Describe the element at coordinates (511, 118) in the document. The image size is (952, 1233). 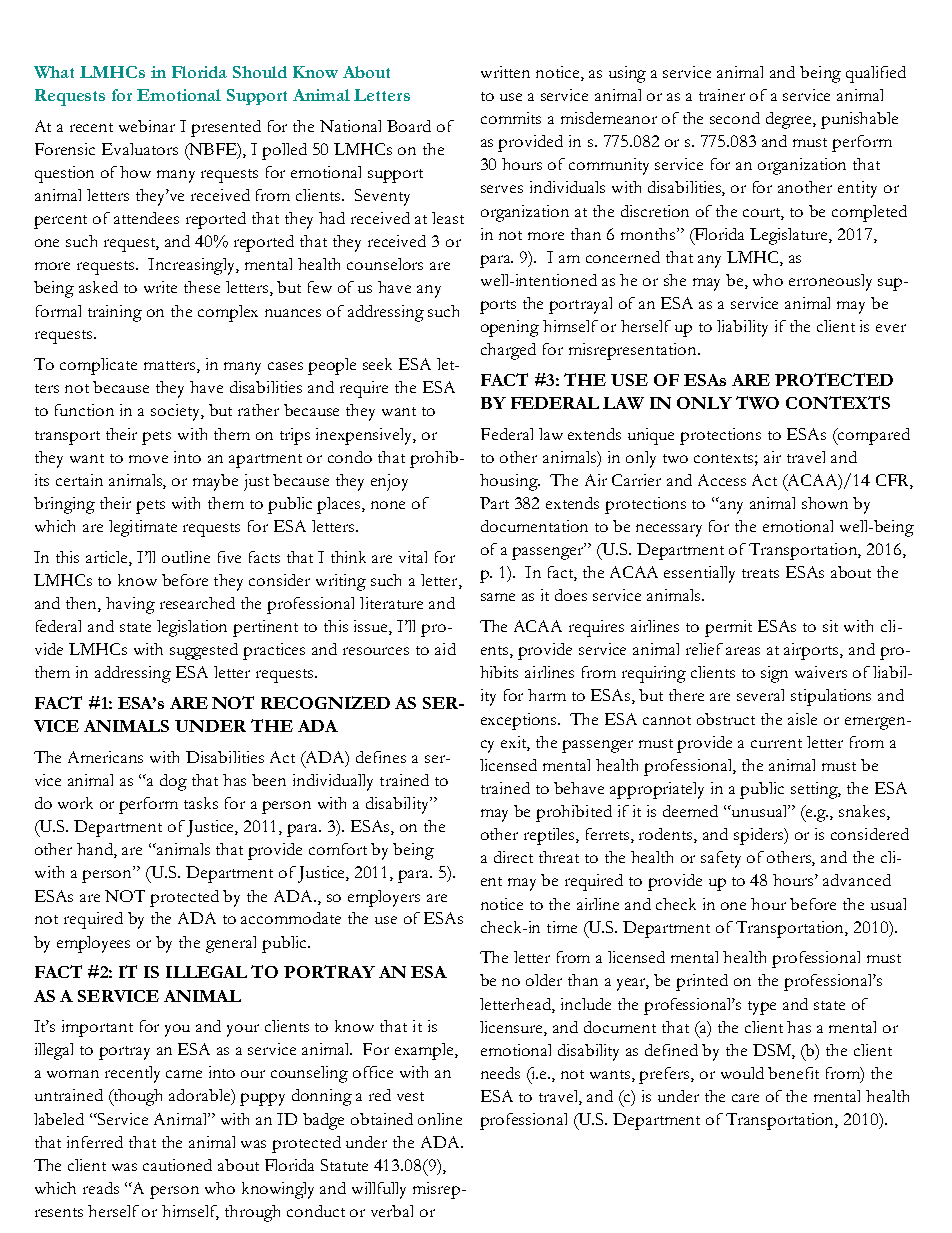
I see `commits` at that location.
